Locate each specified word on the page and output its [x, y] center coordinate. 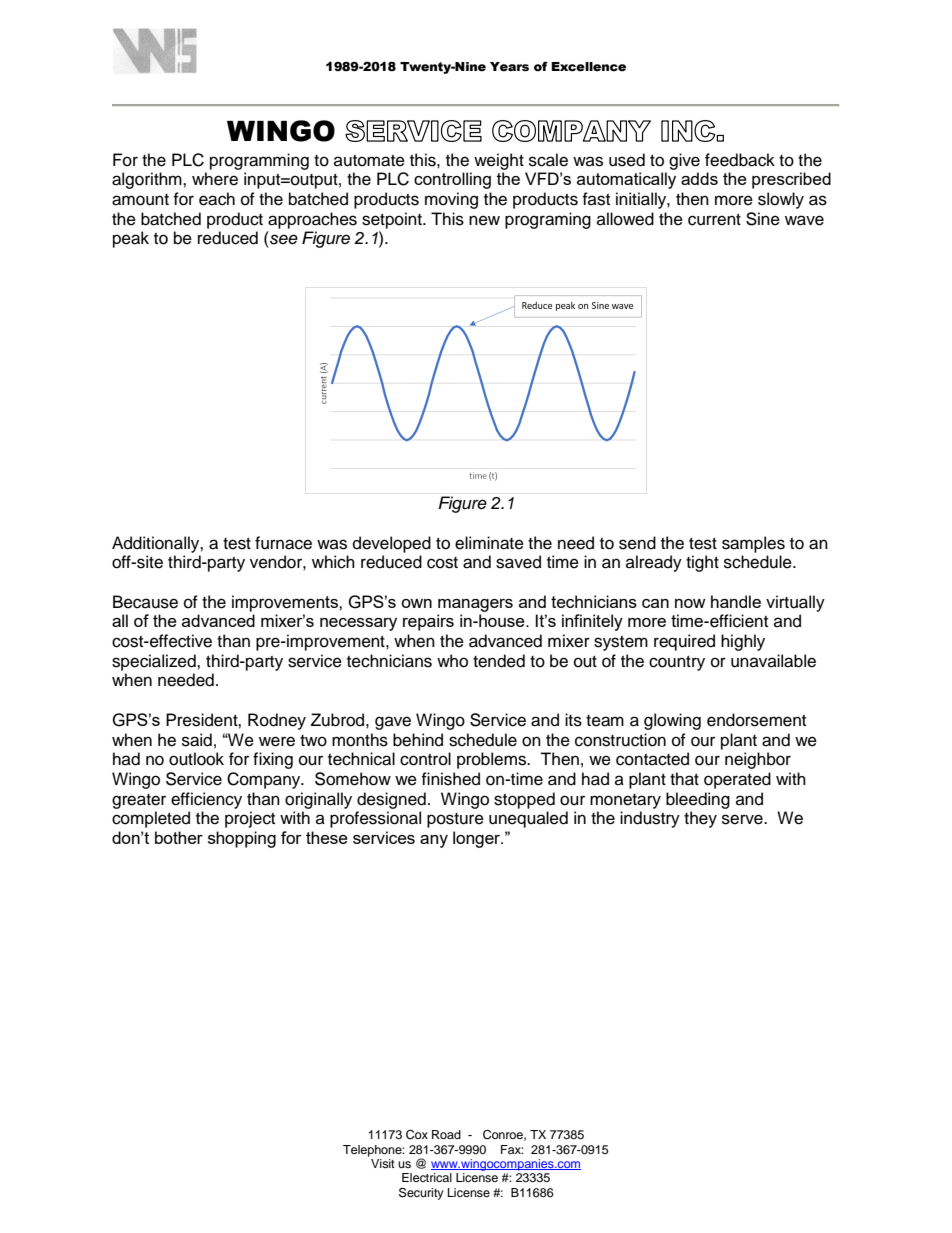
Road [446, 1134]
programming [259, 161]
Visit [383, 1163]
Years [509, 67]
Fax [512, 1149]
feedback [740, 160]
